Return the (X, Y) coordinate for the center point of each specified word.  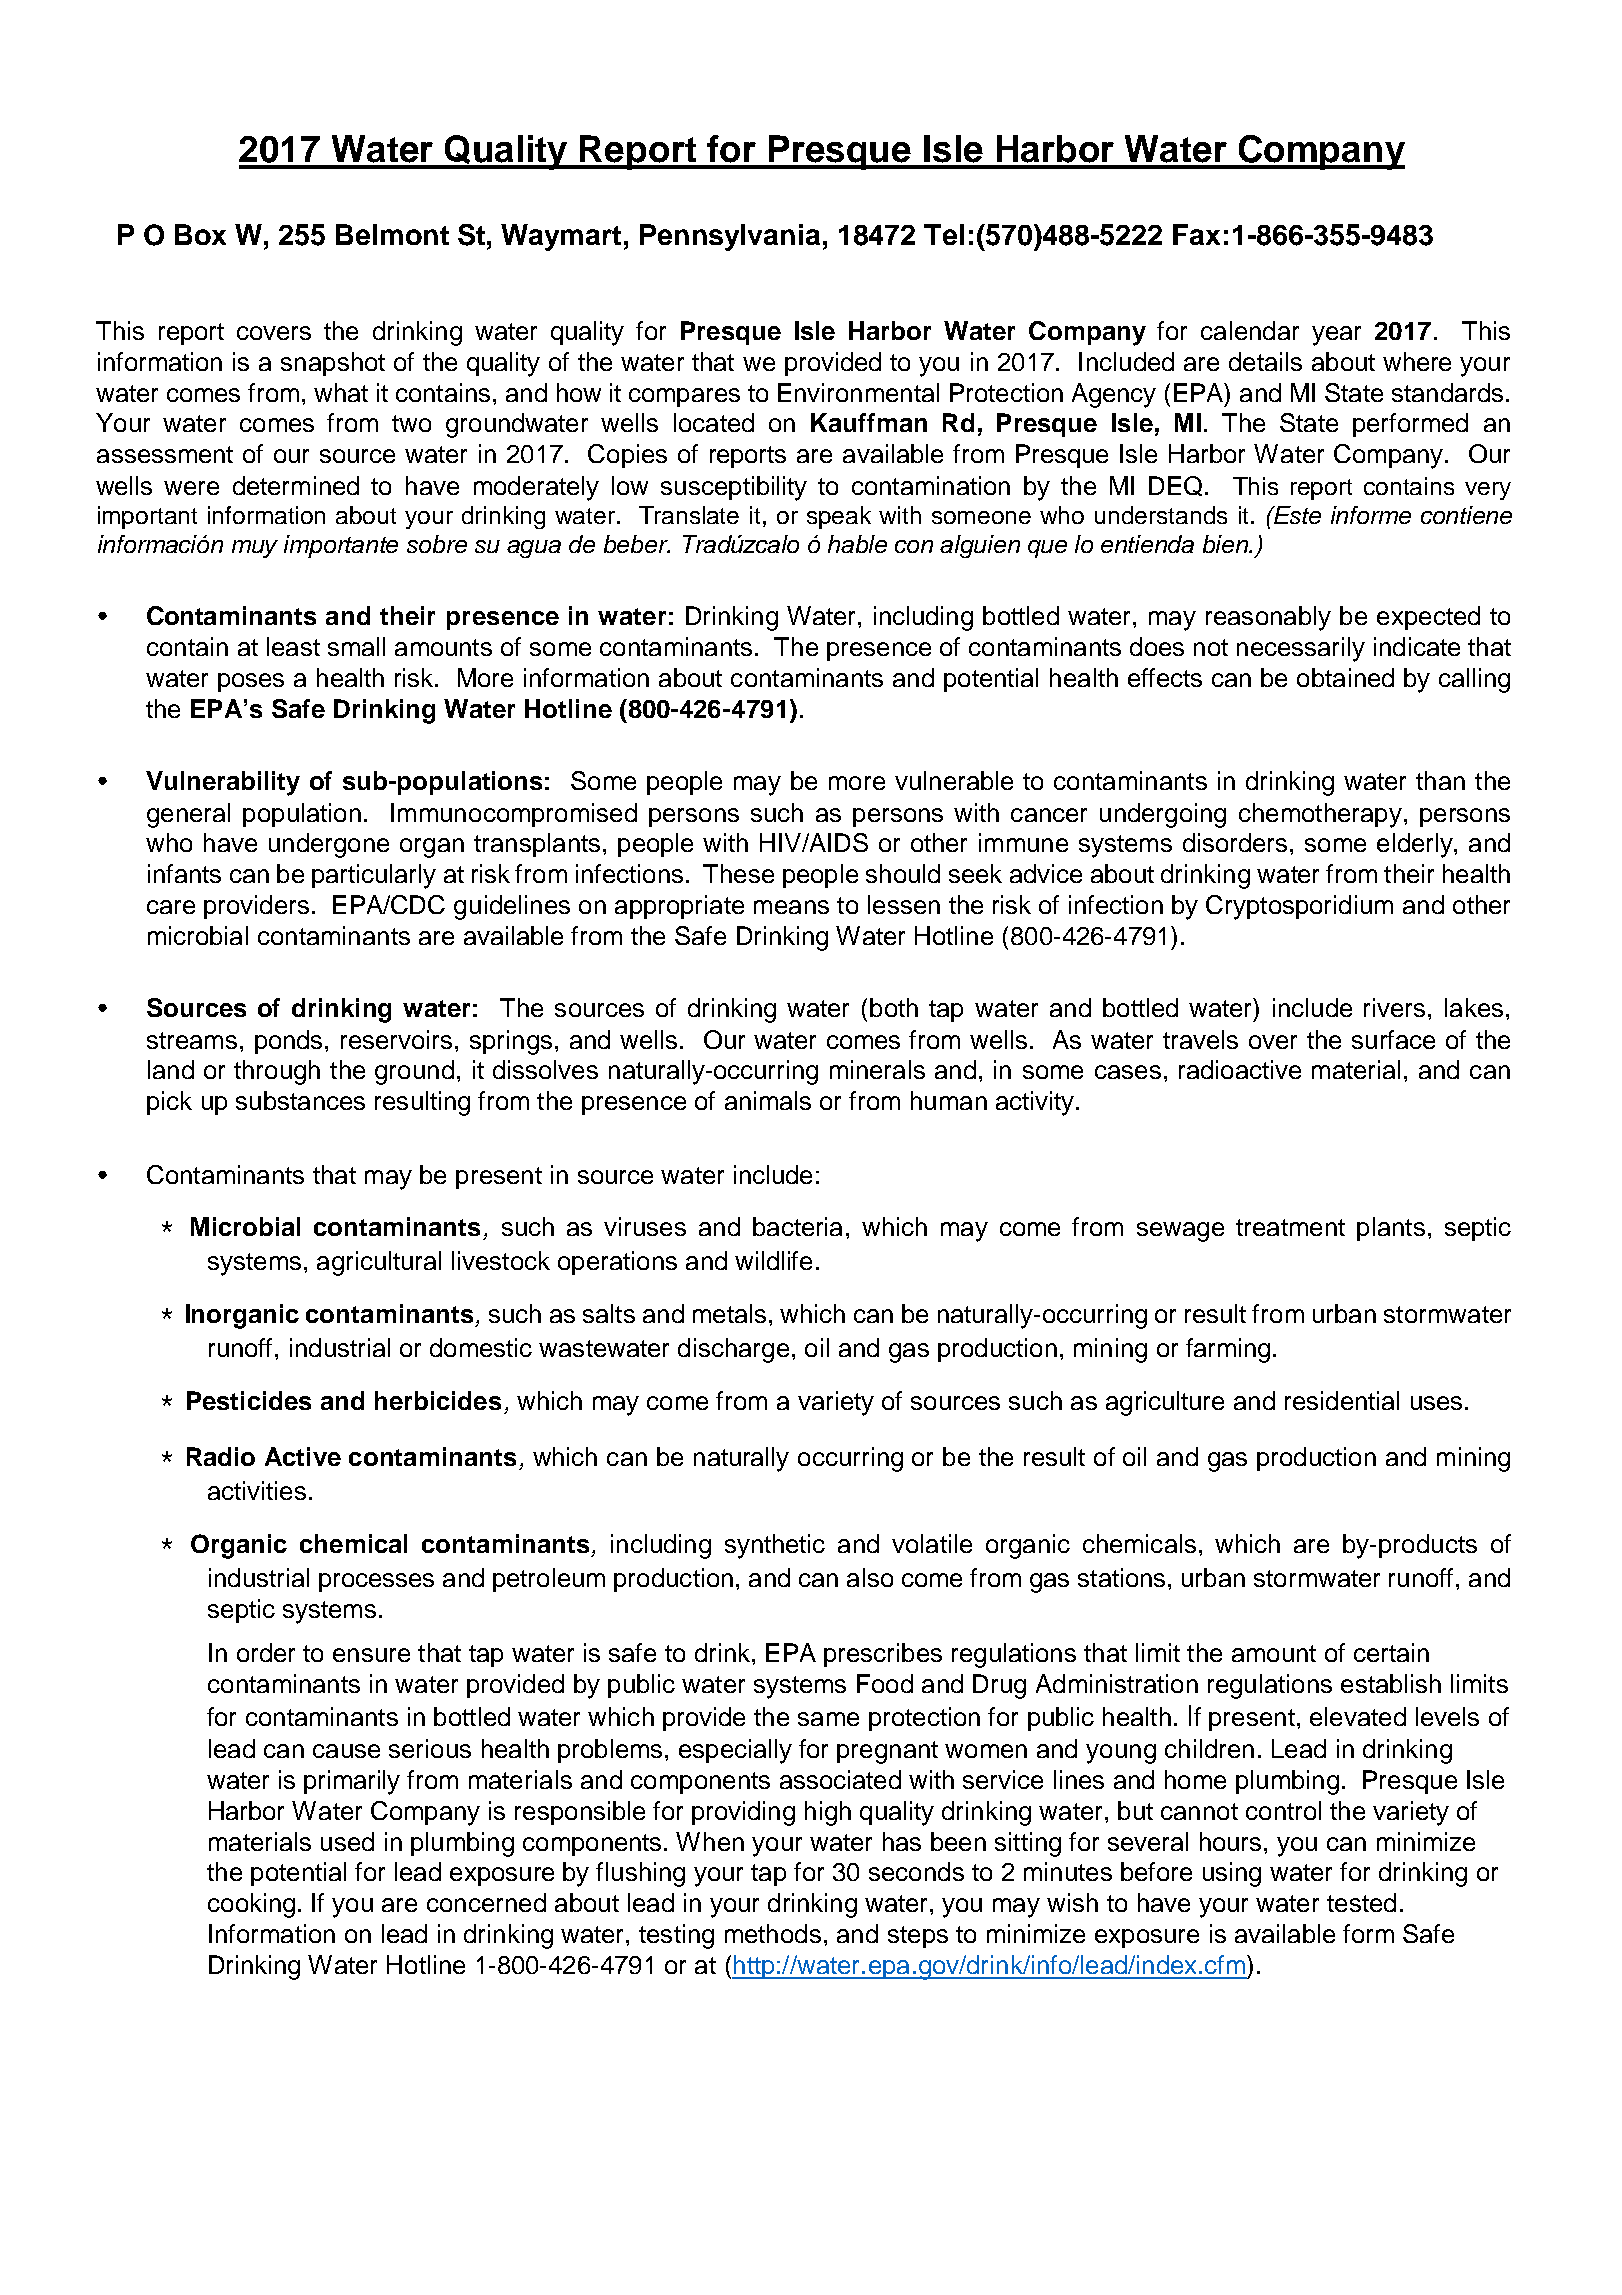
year (1336, 336)
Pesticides (249, 1400)
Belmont (392, 234)
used (347, 1841)
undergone (329, 845)
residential (1342, 1400)
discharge (733, 1350)
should (903, 873)
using (1232, 1874)
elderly (1416, 845)
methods (773, 1933)
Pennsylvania (730, 237)
